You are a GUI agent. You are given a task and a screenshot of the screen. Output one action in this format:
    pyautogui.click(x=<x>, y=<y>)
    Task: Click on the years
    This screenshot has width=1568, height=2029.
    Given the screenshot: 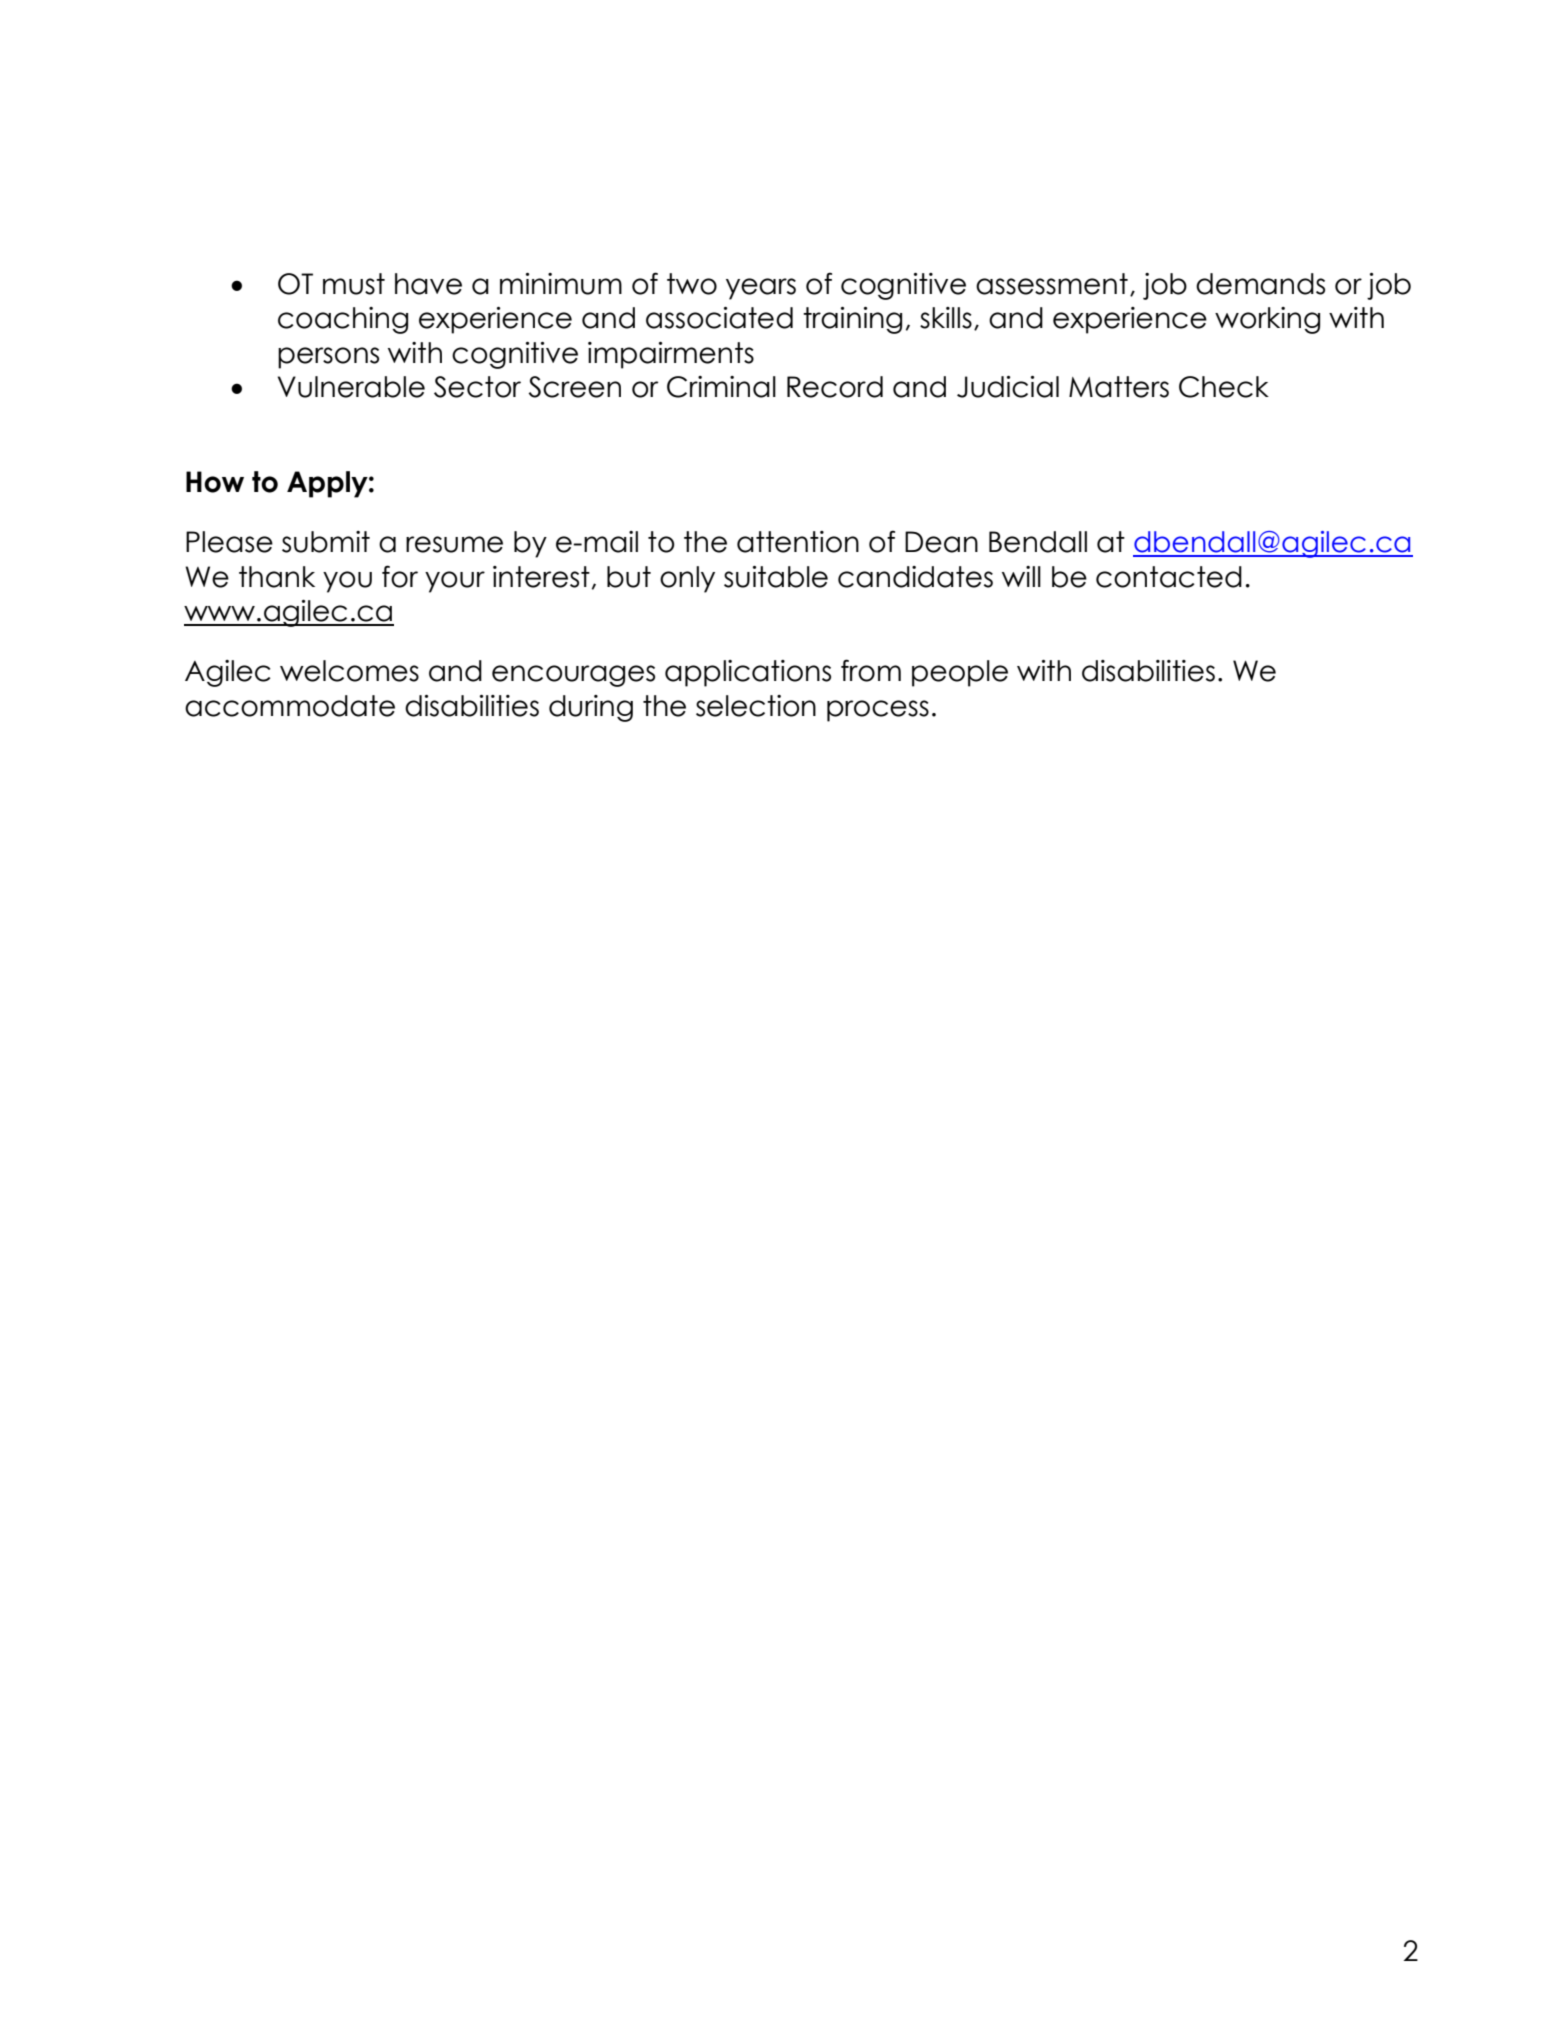 What is the action you would take?
    pyautogui.click(x=761, y=289)
